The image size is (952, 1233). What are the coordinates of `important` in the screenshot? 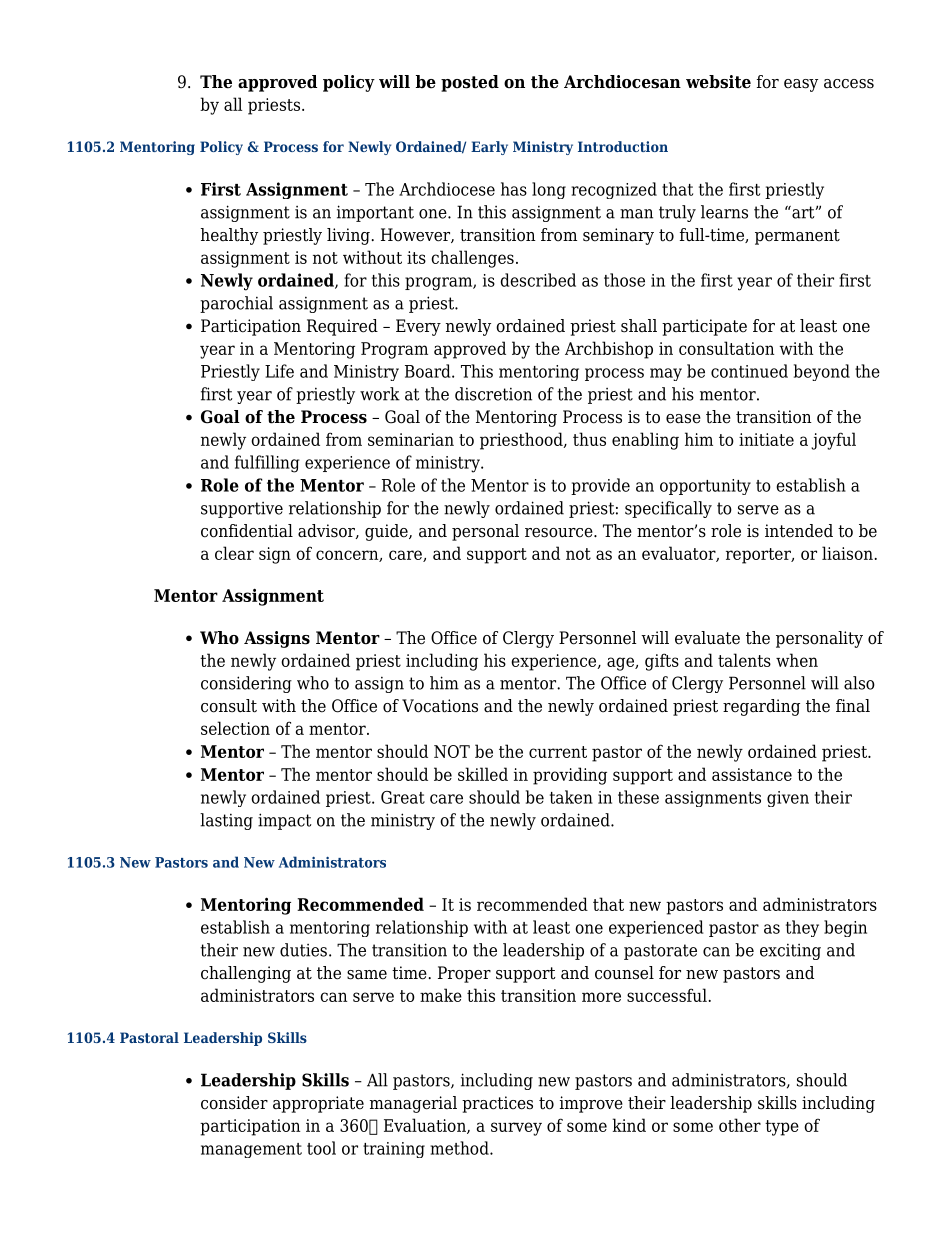 It's located at (375, 213).
